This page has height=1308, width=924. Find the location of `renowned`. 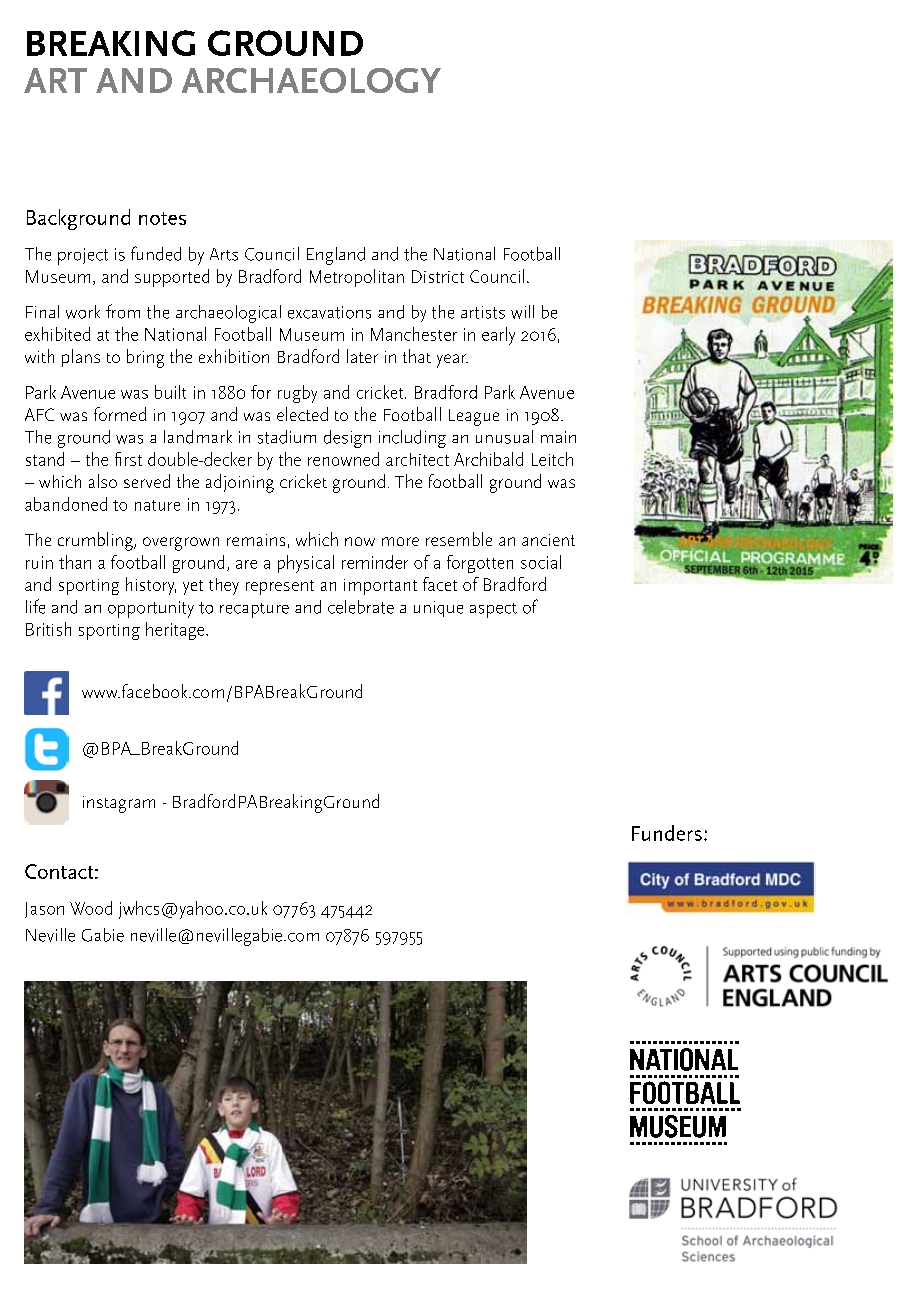

renowned is located at coordinates (343, 459).
